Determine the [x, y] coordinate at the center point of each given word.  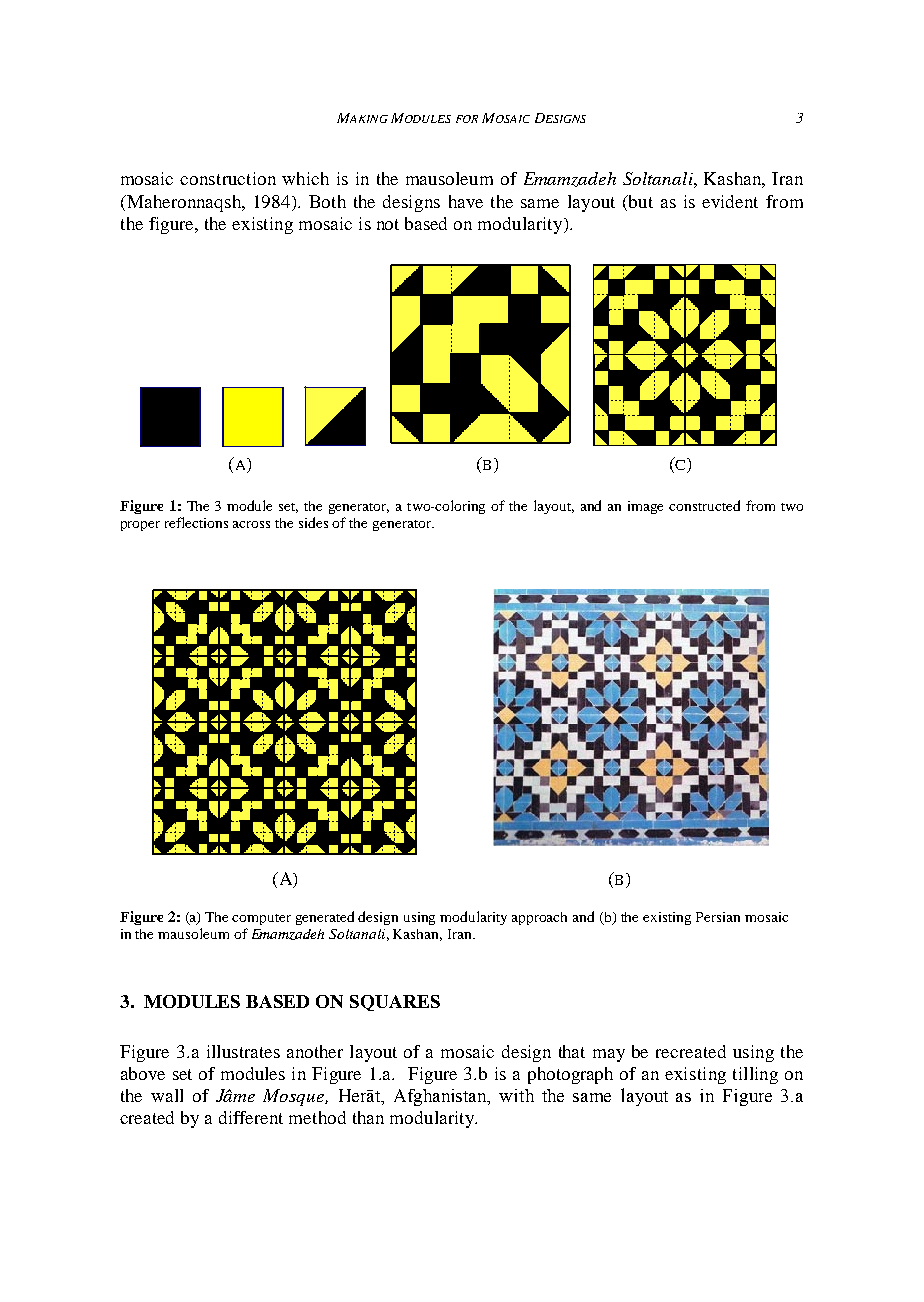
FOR [467, 119]
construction [228, 178]
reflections [196, 522]
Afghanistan [442, 1097]
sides [313, 522]
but [639, 201]
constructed [704, 505]
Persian [718, 917]
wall [167, 1095]
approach [539, 918]
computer [261, 919]
